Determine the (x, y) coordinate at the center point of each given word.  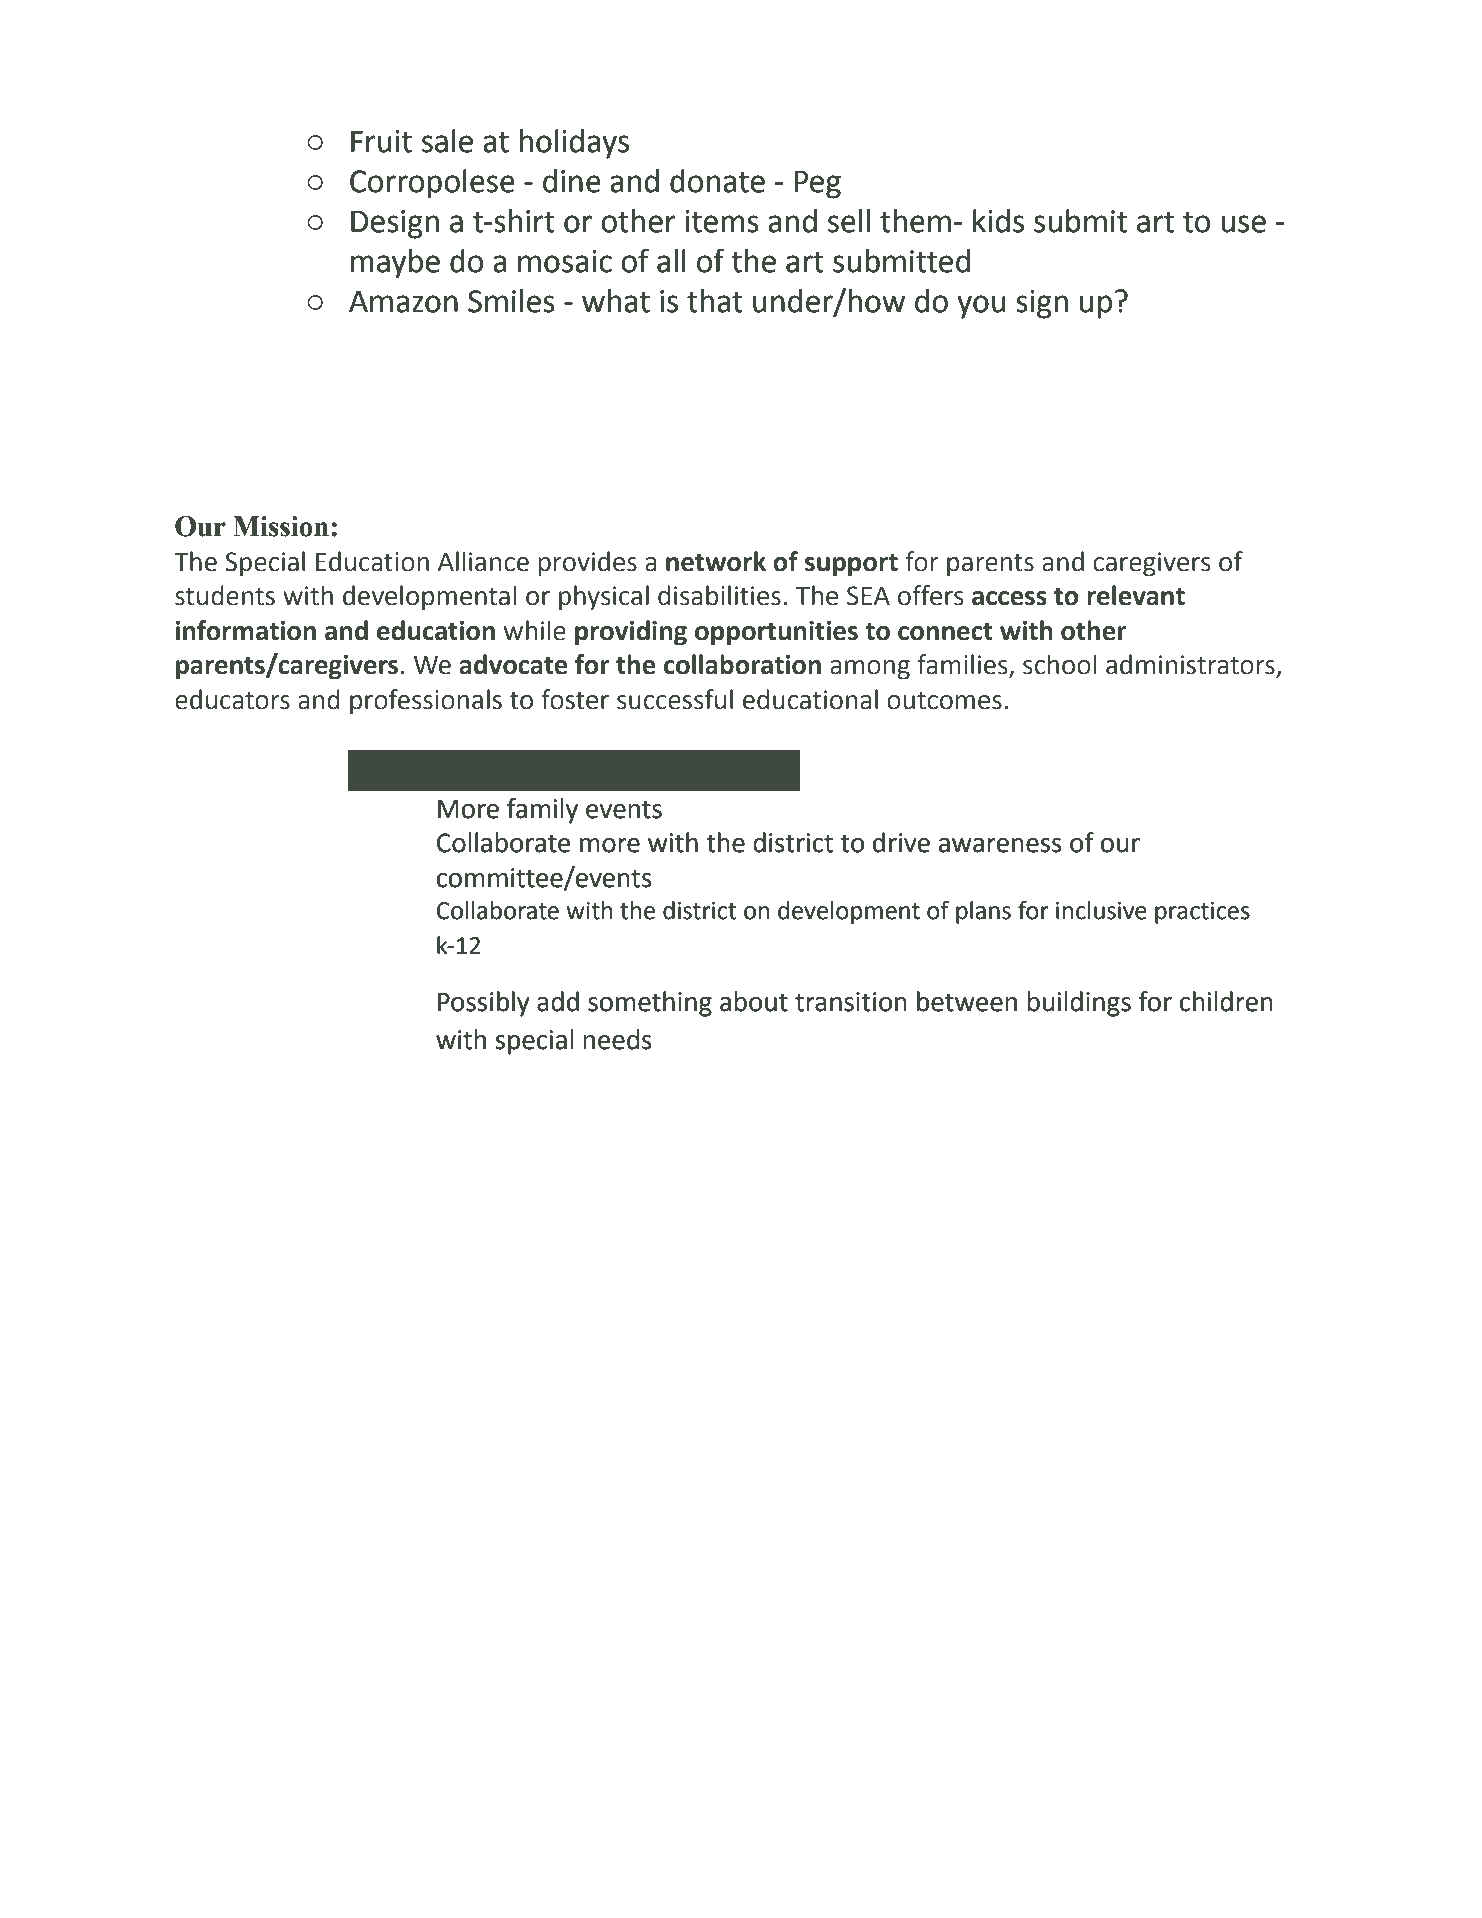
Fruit (381, 141)
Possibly (484, 1004)
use (1243, 224)
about (754, 1001)
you (981, 307)
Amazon (403, 301)
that (715, 301)
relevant (1136, 595)
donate (717, 181)
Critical (397, 771)
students (225, 595)
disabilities (719, 595)
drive (901, 842)
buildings (1079, 1004)
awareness (1000, 845)
